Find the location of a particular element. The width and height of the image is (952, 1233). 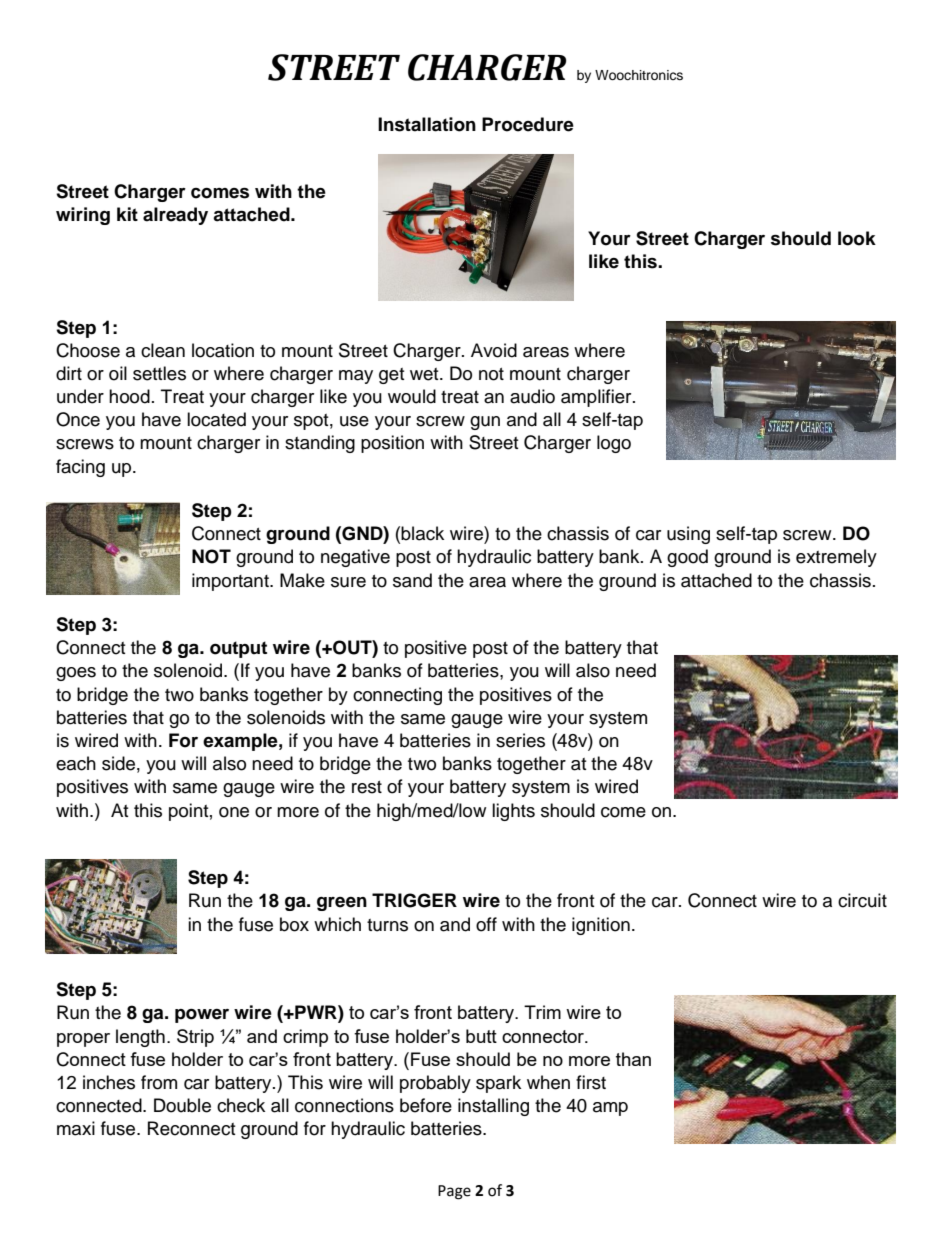

sand is located at coordinates (412, 580).
